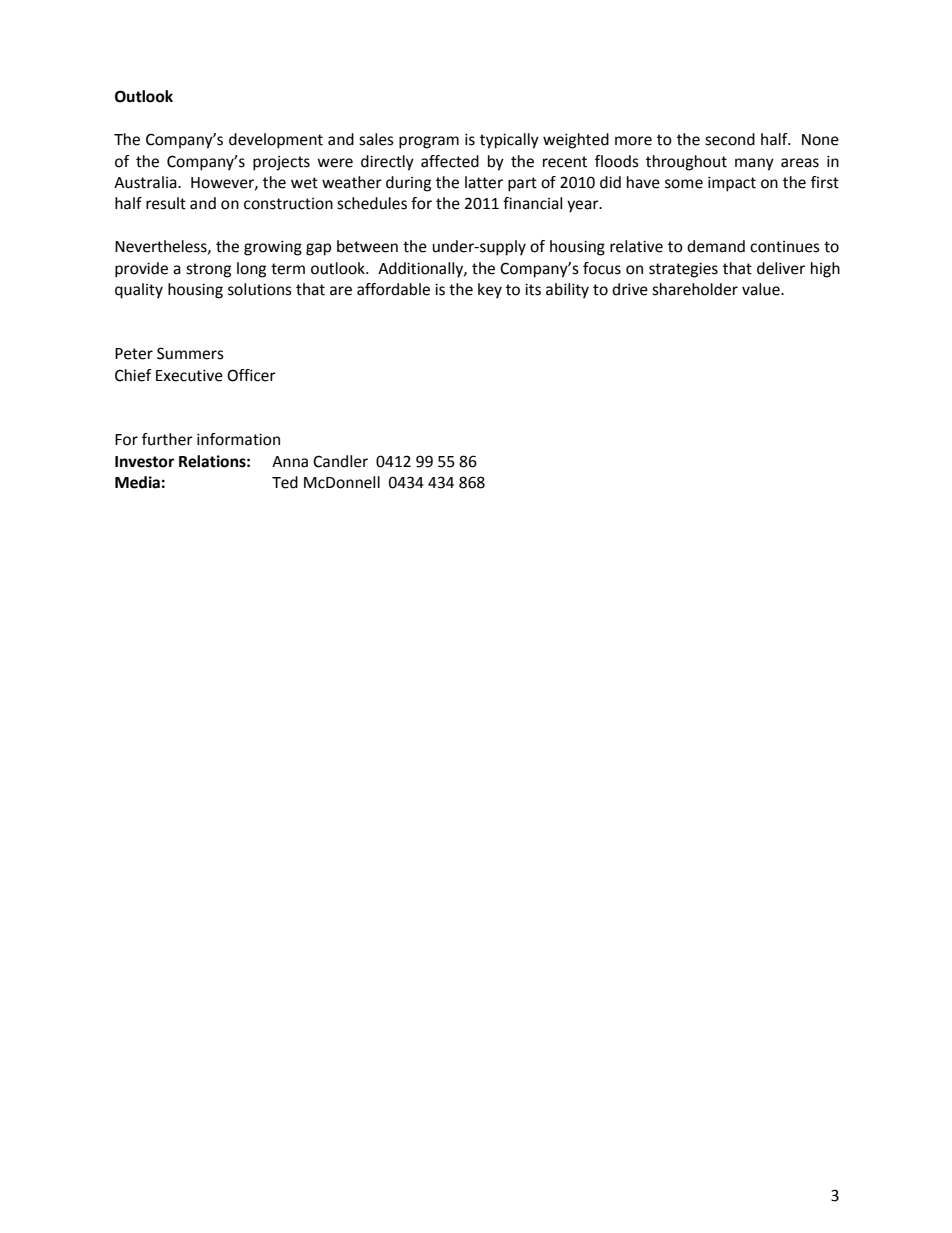 This screenshot has height=1233, width=952. Describe the element at coordinates (273, 248) in the screenshot. I see `growing` at that location.
